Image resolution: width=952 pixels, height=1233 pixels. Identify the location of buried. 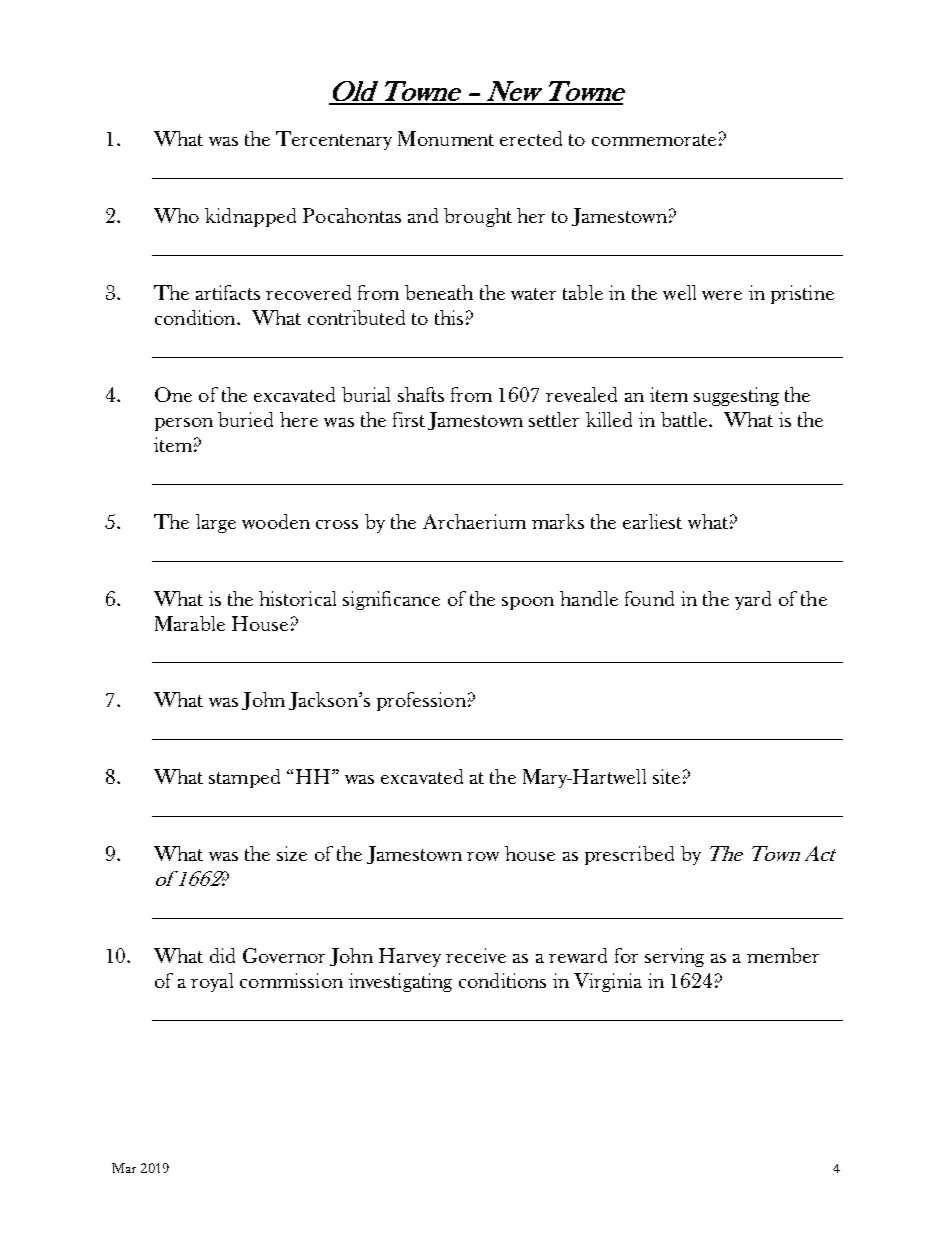
(245, 419).
